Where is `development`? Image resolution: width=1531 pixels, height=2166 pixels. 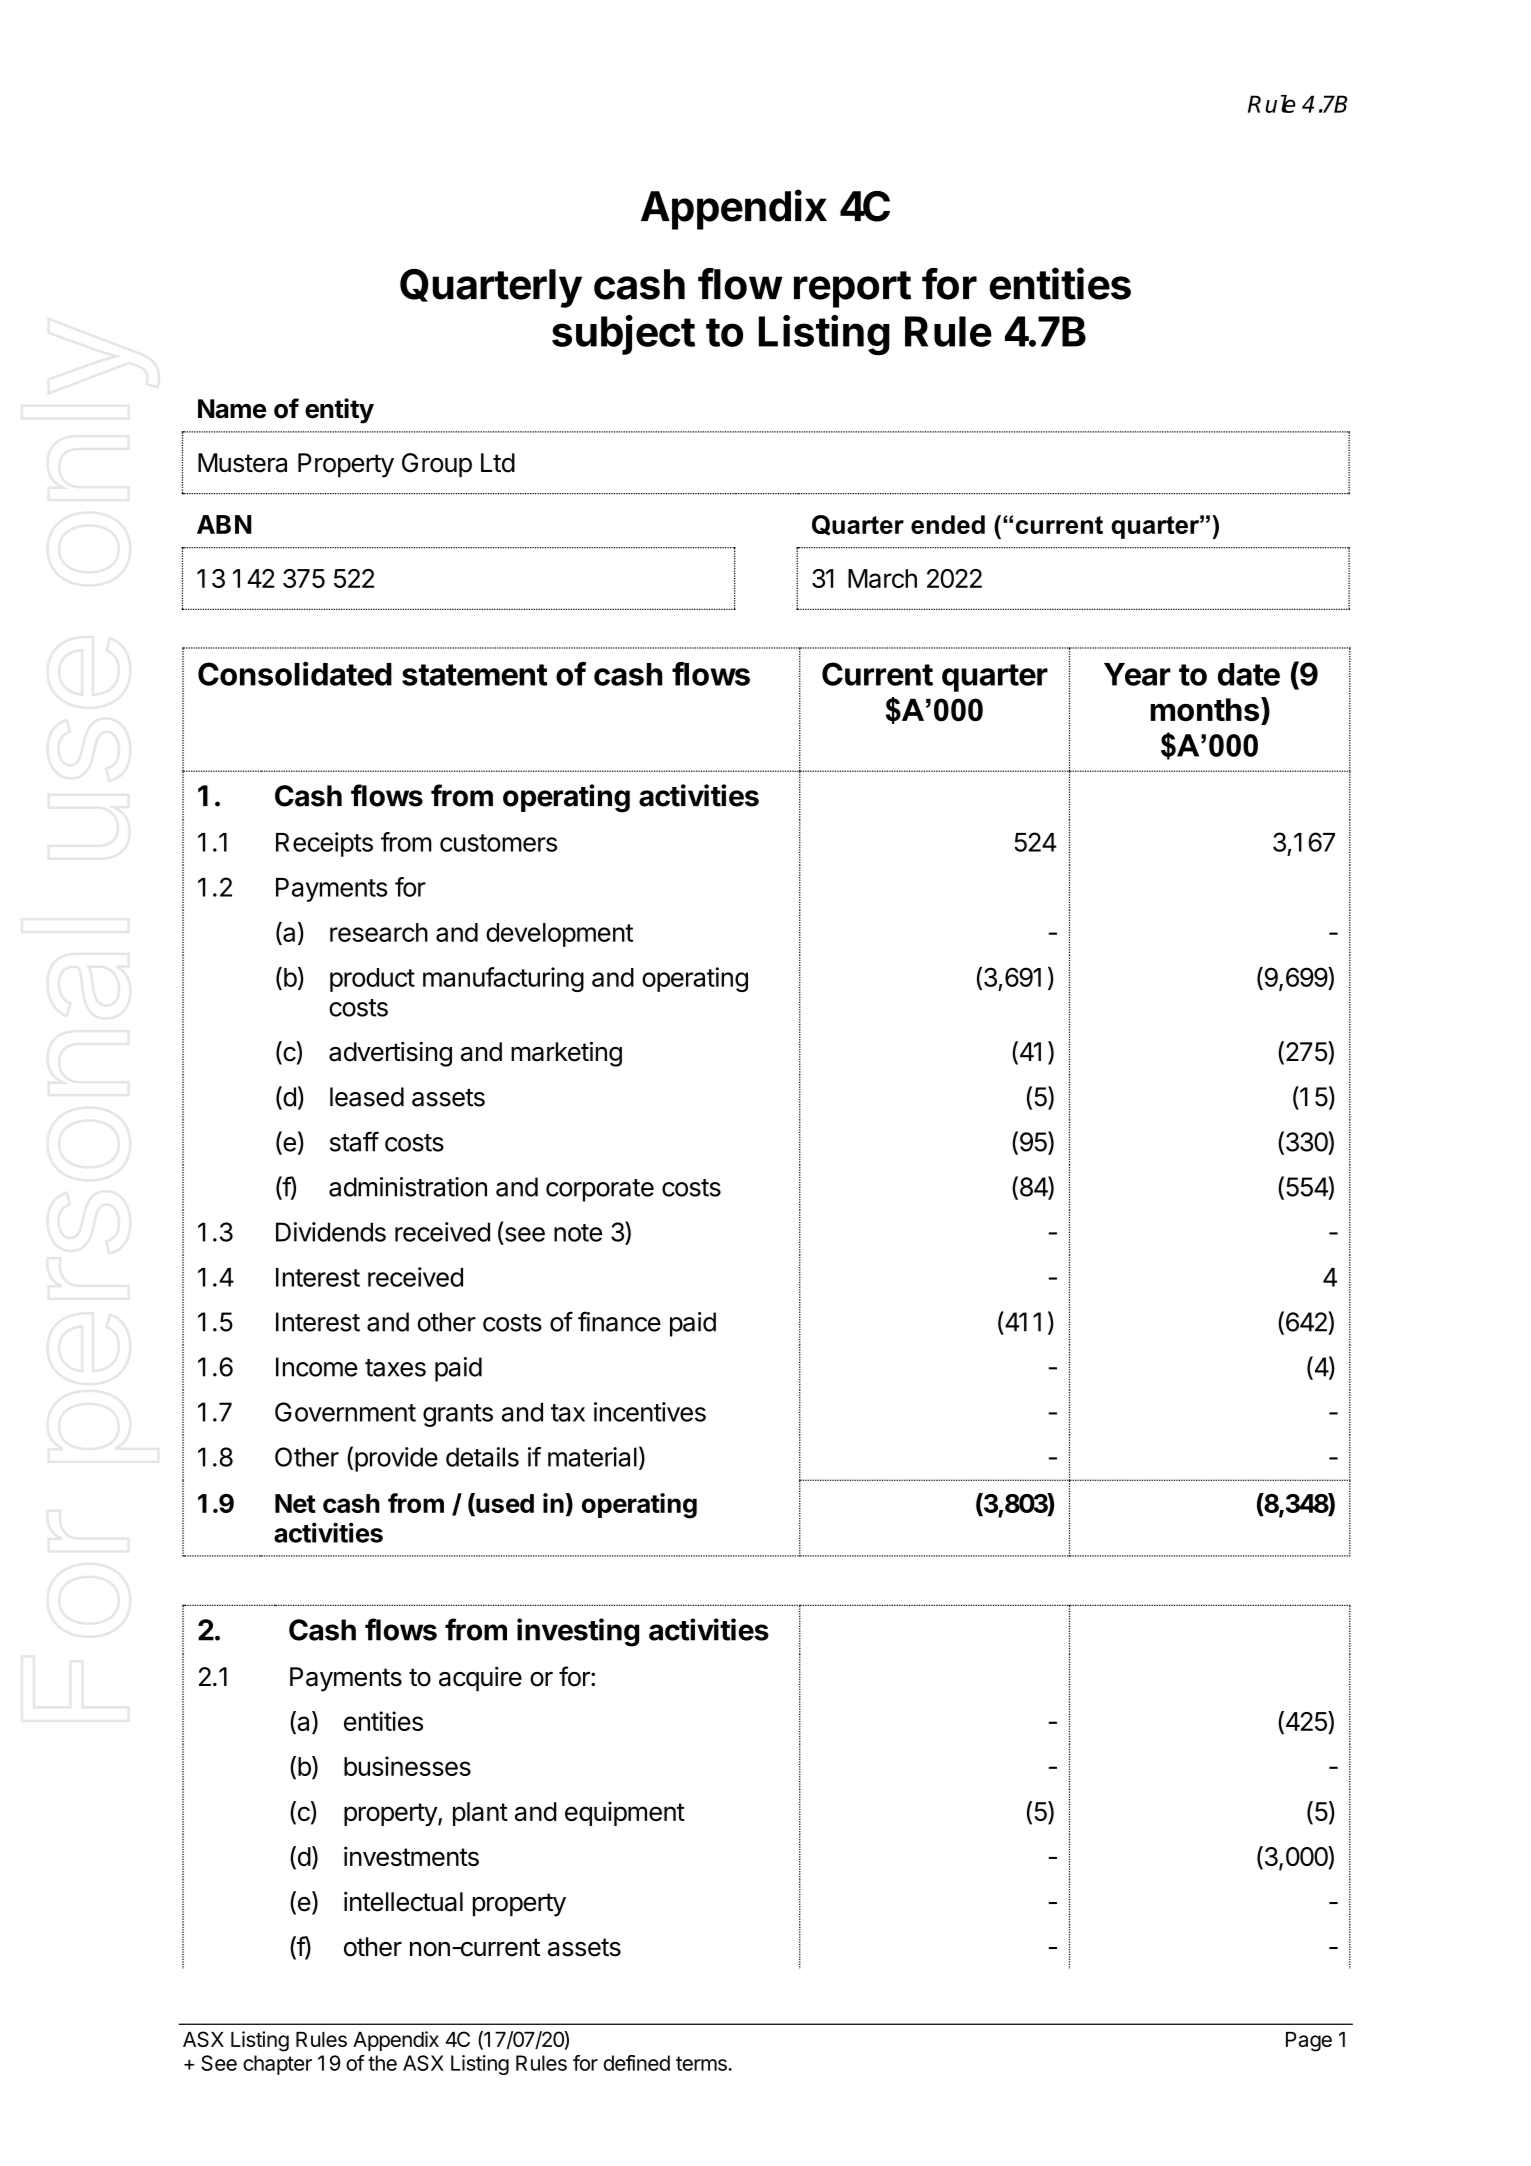 development is located at coordinates (559, 935).
